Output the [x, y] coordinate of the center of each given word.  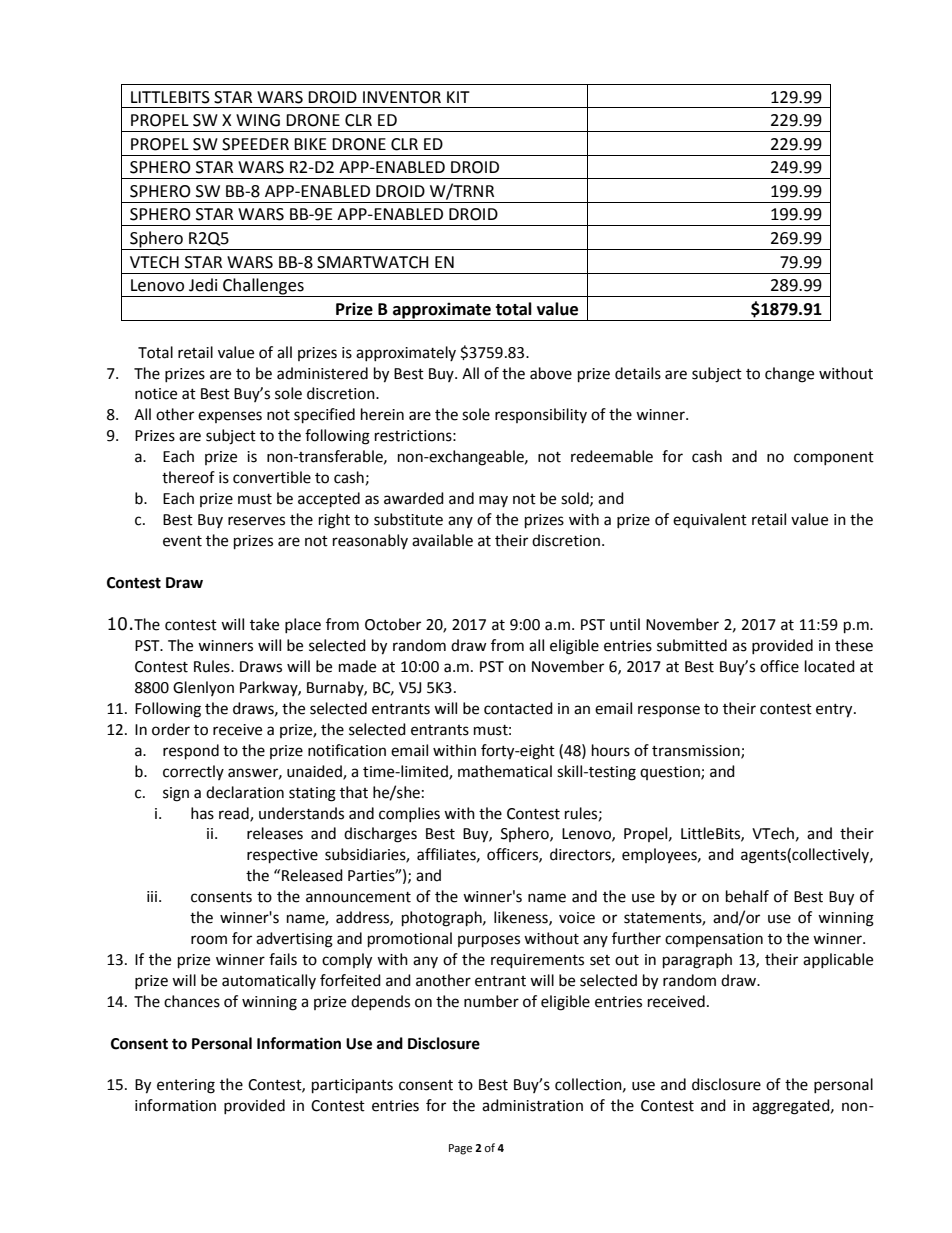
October [393, 624]
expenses [230, 417]
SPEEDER [255, 144]
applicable [838, 960]
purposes [489, 941]
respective [282, 856]
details [638, 373]
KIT [458, 97]
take [264, 624]
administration [532, 1105]
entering [186, 1086]
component [834, 458]
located [830, 666]
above [551, 373]
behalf [747, 896]
